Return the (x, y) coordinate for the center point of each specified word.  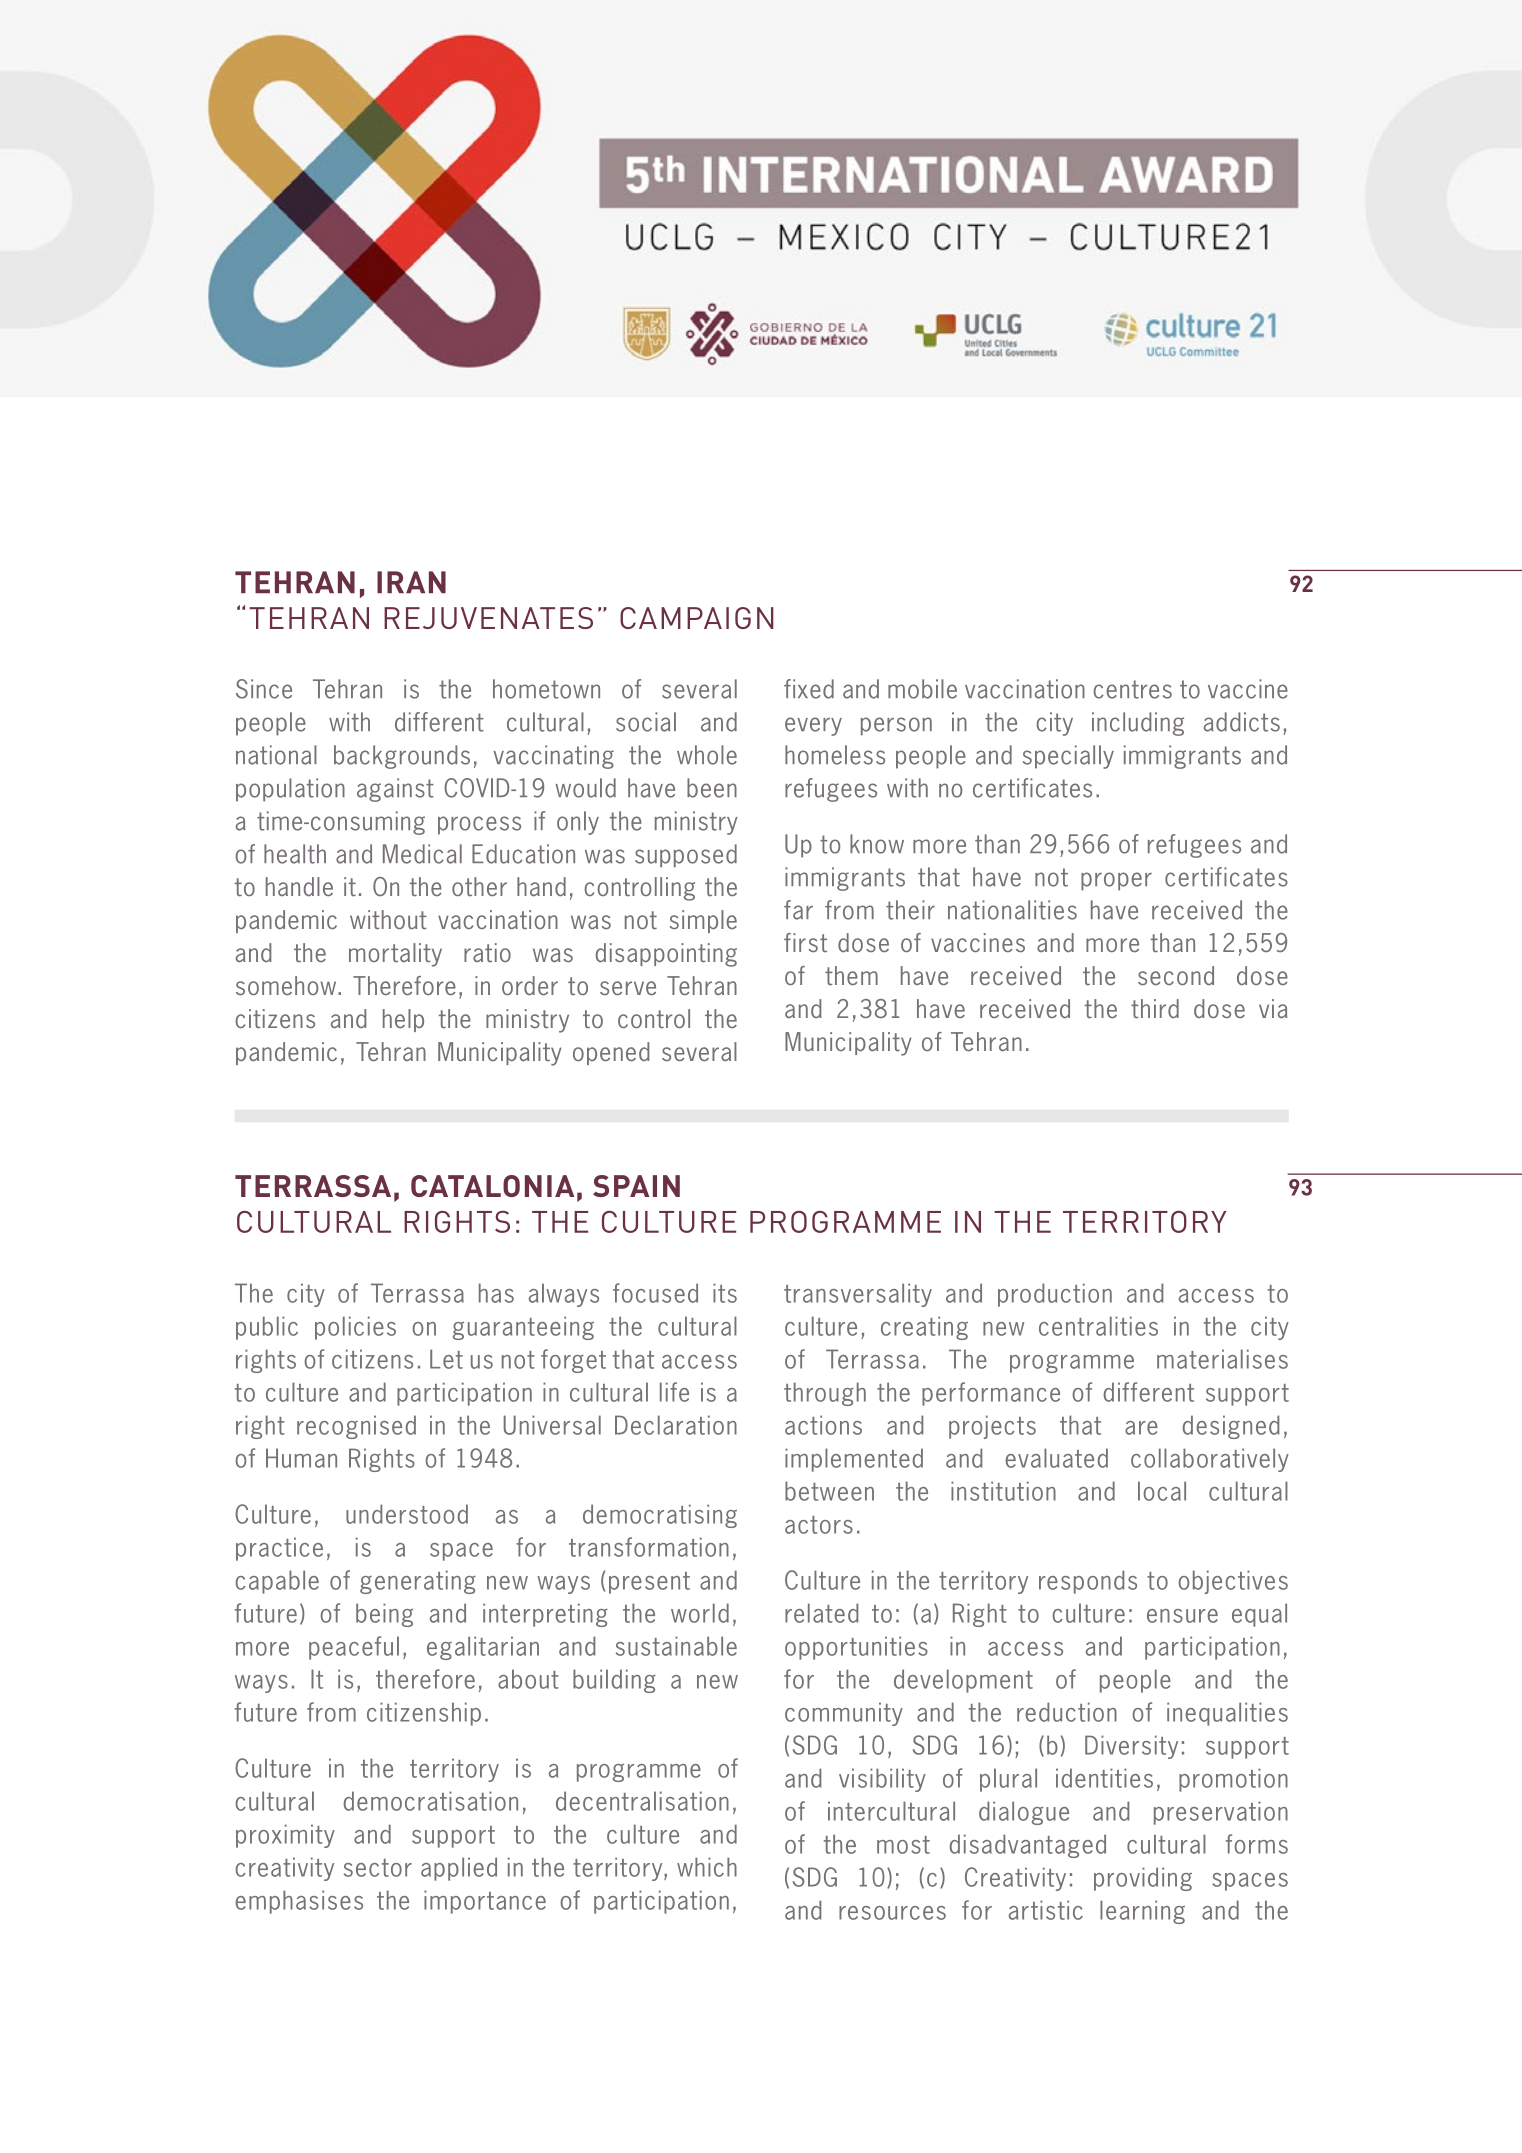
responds (1088, 1582)
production (1055, 1295)
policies (355, 1328)
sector (378, 1868)
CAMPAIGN (697, 618)
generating (418, 1582)
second (1176, 975)
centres (1132, 689)
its (725, 1293)
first (805, 943)
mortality (395, 955)
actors (819, 1525)
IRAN (411, 582)
